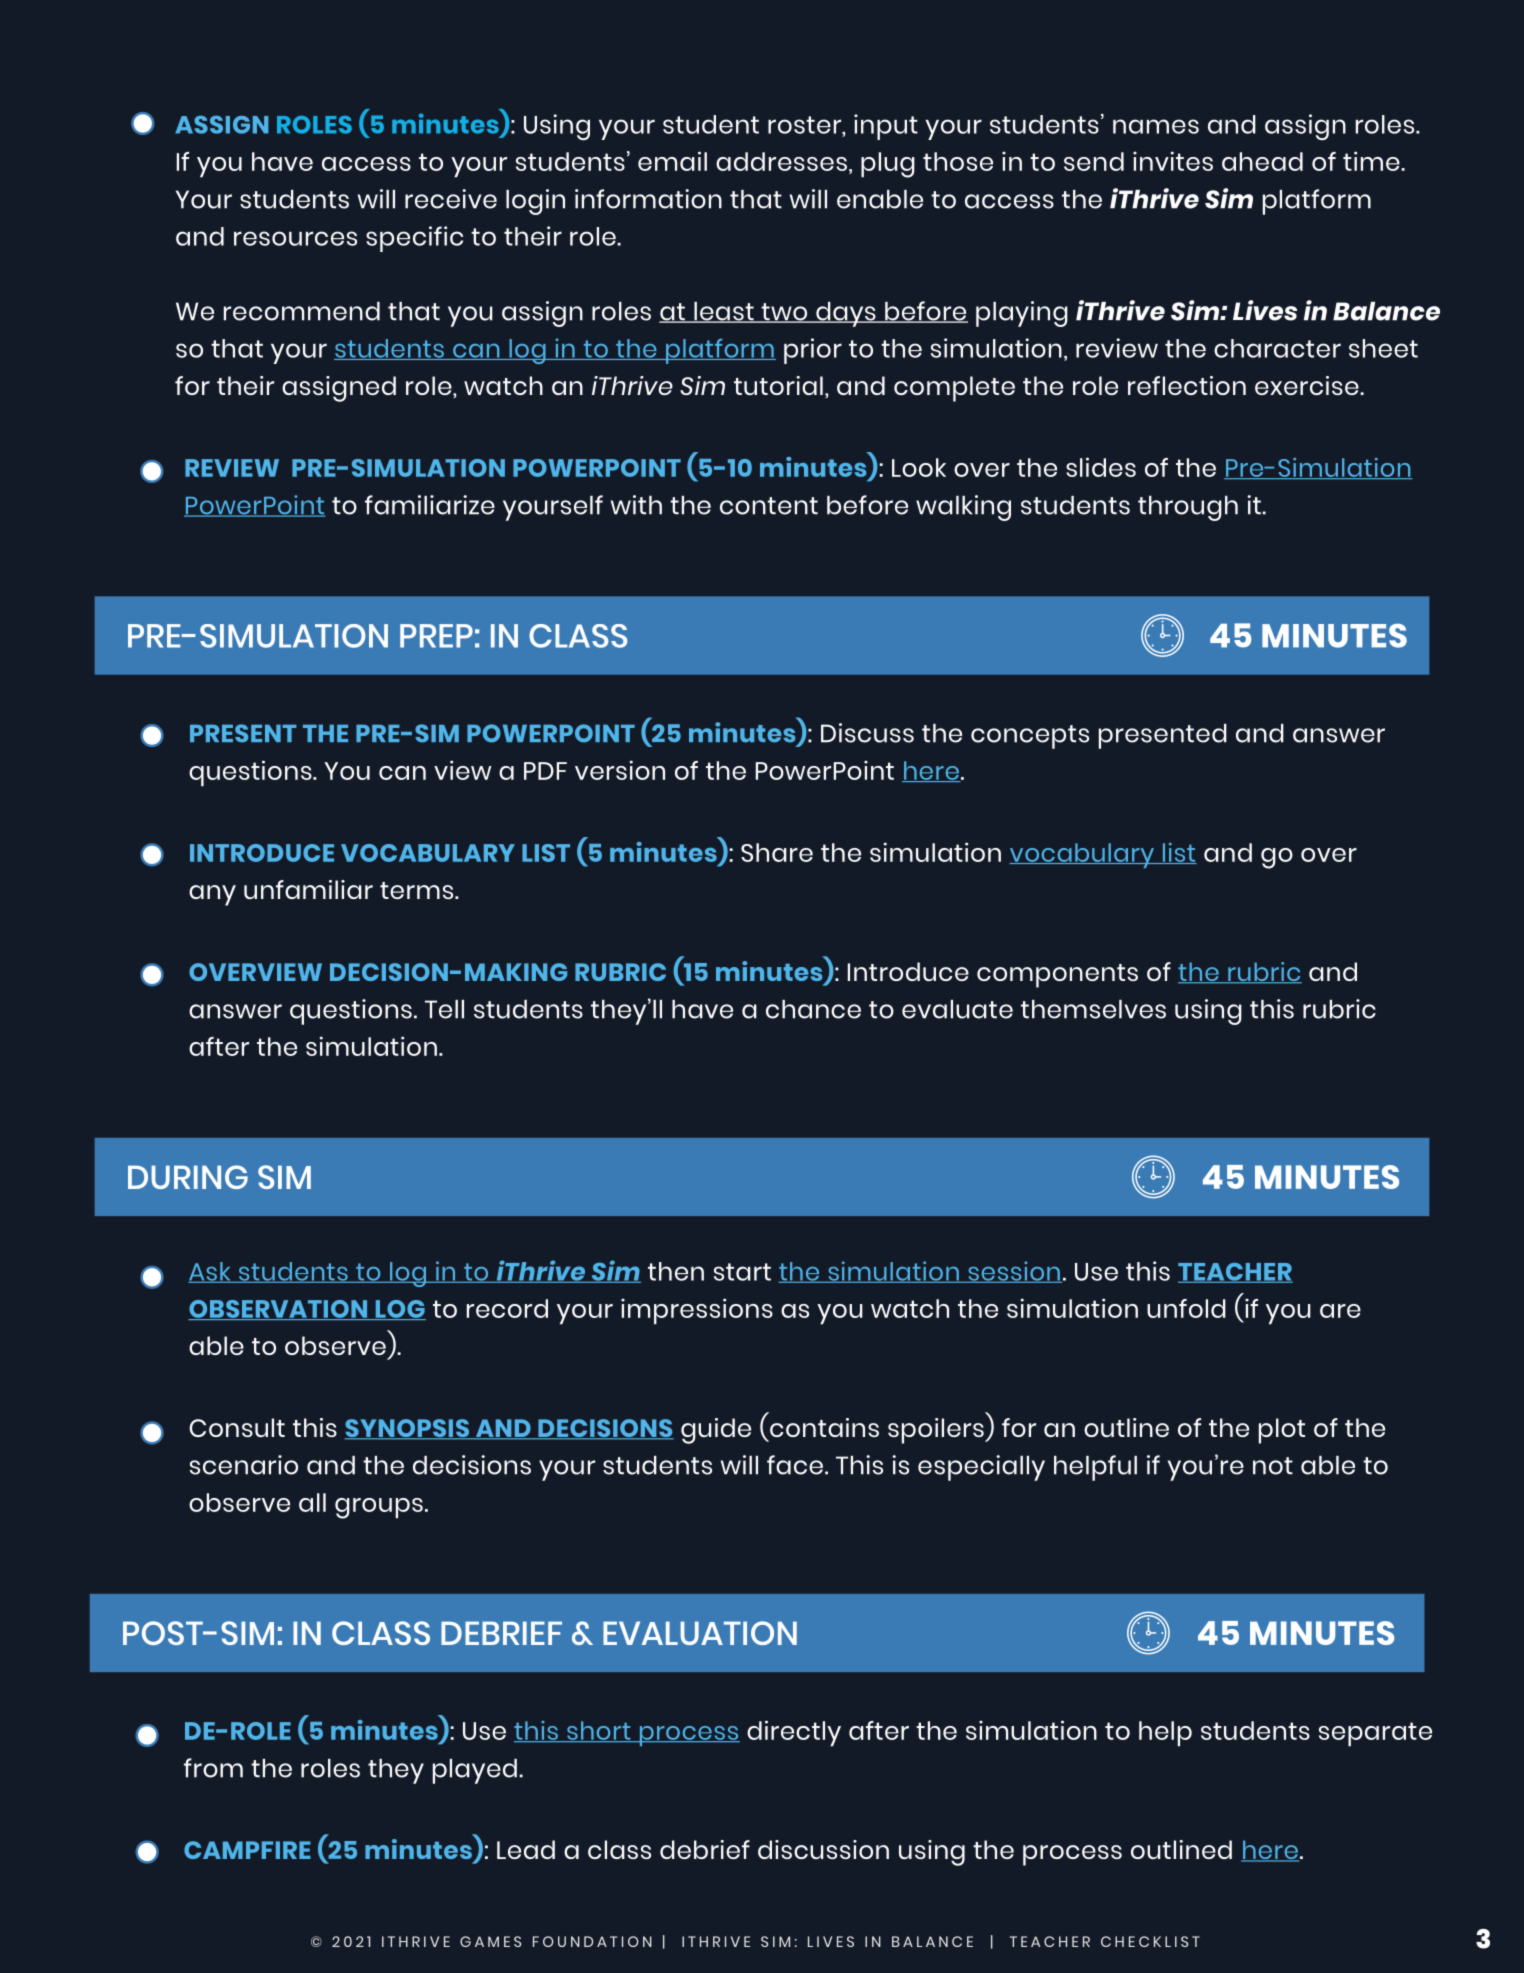 This document has height=1973, width=1524. I want to click on PREP, so click(436, 636).
